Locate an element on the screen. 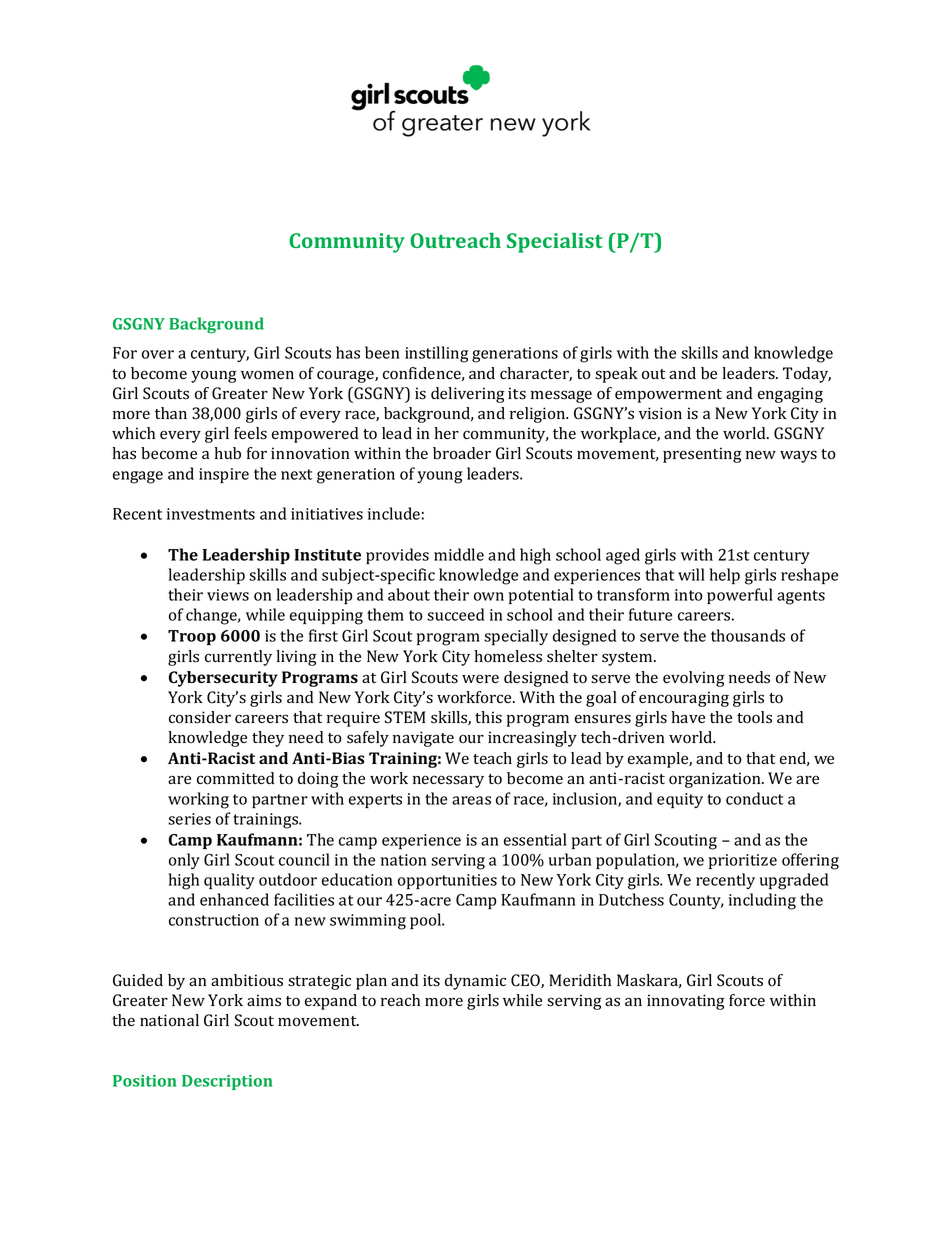  Description is located at coordinates (227, 1082).
